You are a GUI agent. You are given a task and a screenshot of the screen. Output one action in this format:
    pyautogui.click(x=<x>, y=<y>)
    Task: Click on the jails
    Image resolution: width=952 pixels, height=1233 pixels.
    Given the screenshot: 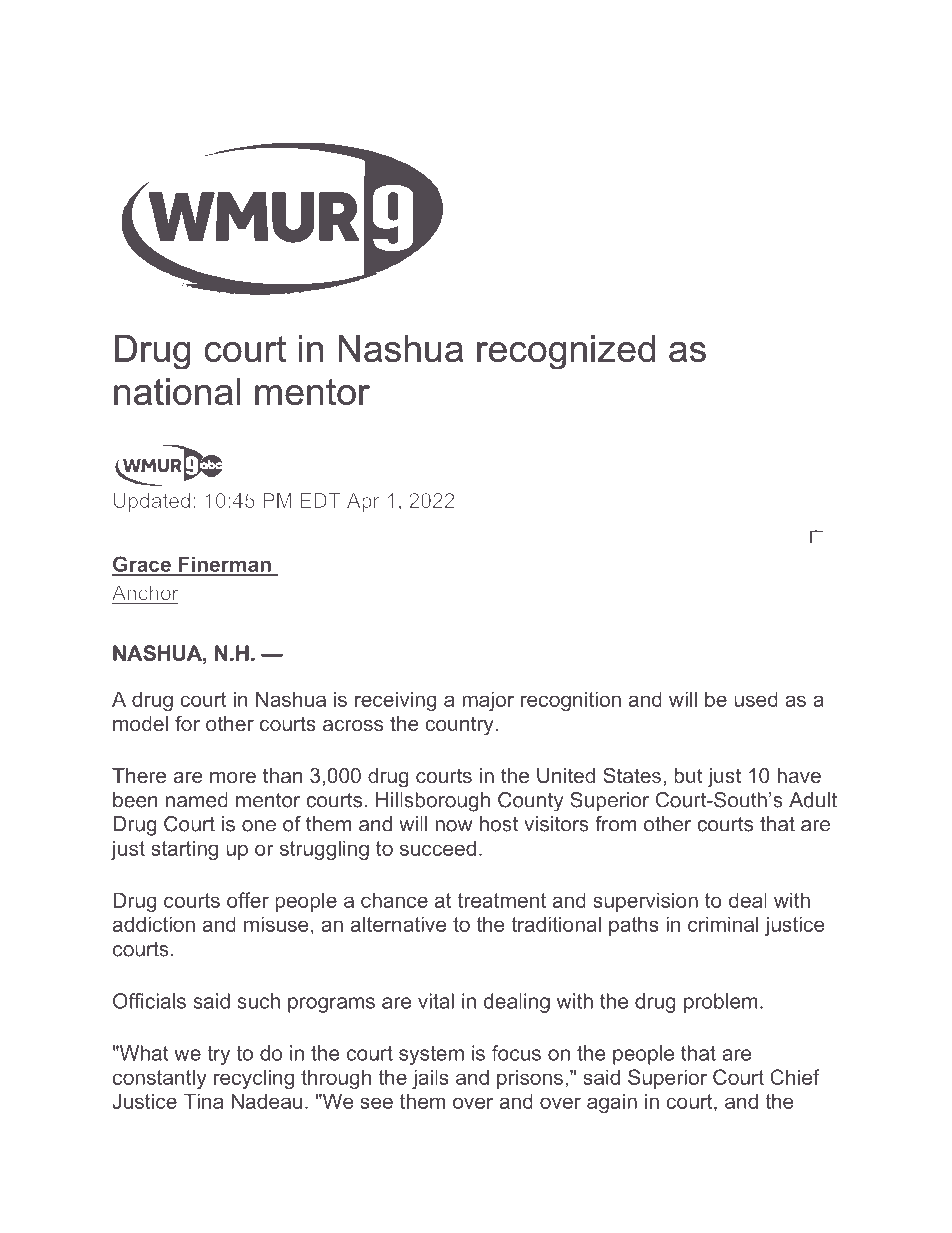 What is the action you would take?
    pyautogui.click(x=430, y=1079)
